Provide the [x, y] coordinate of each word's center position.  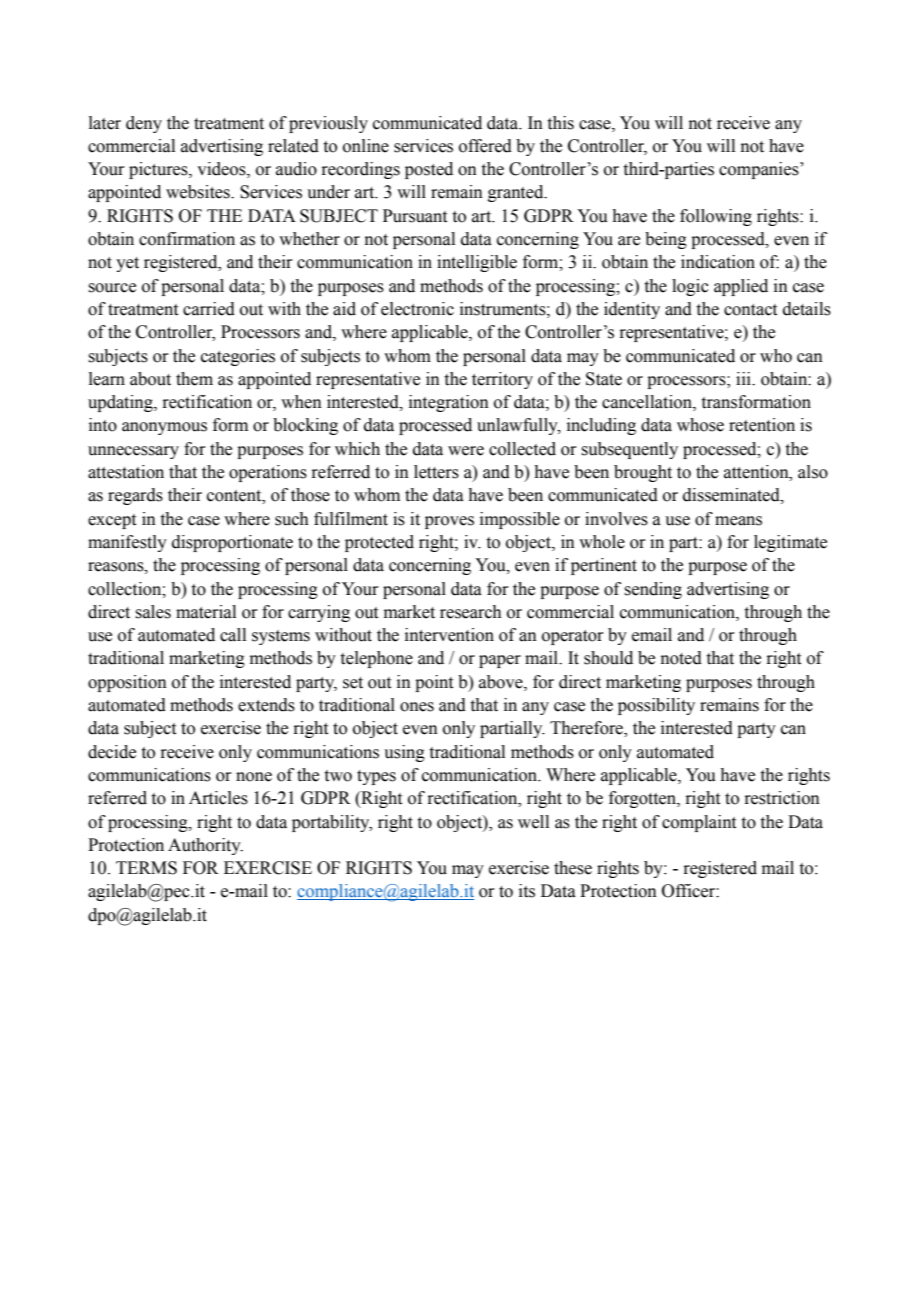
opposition [127, 683]
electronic [417, 309]
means [738, 521]
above [502, 682]
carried [209, 309]
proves [449, 522]
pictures [159, 170]
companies [760, 170]
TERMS [146, 868]
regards [135, 496]
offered [485, 146]
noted [681, 658]
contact [750, 310]
